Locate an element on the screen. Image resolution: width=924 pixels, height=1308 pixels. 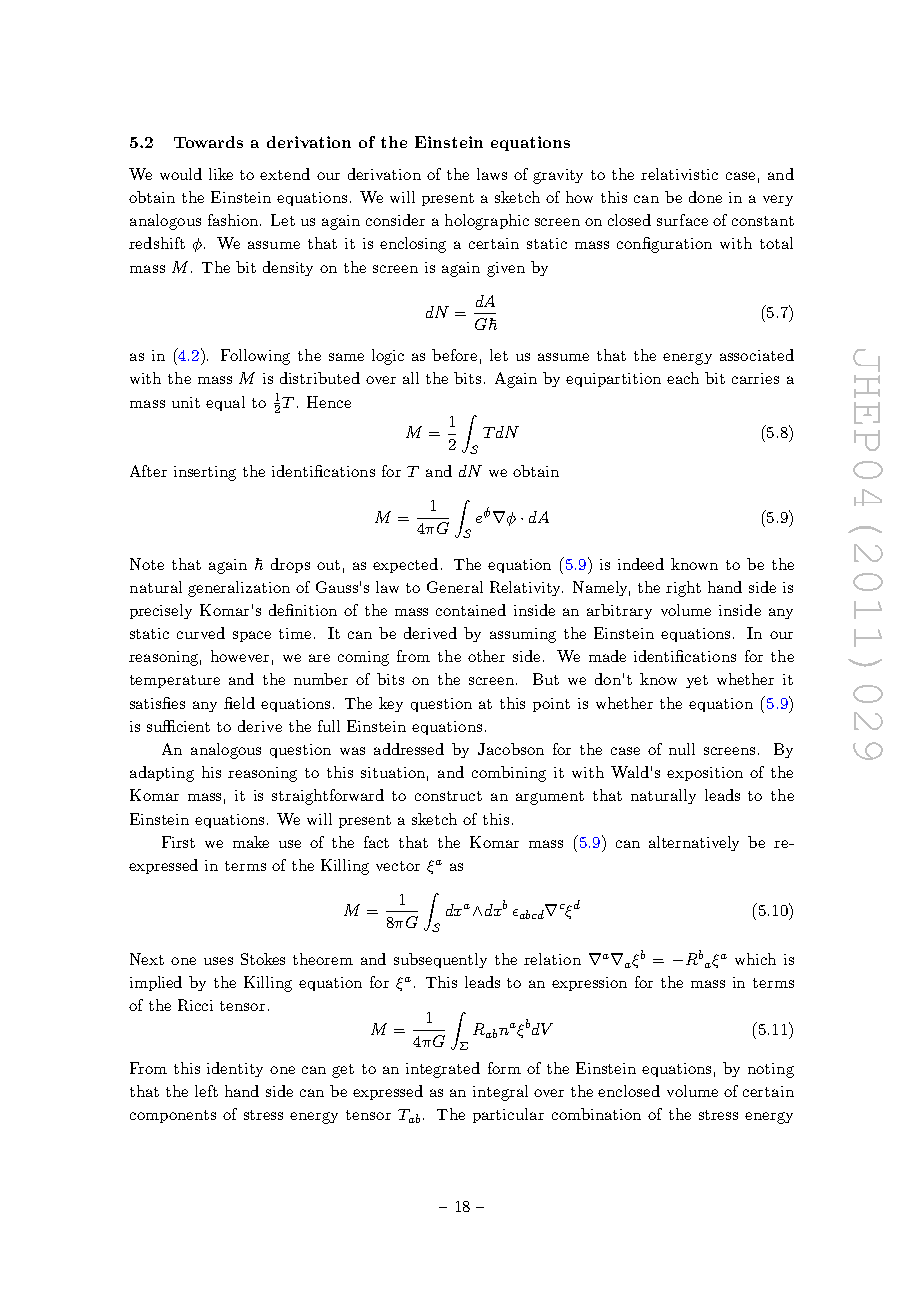
left is located at coordinates (206, 1091).
